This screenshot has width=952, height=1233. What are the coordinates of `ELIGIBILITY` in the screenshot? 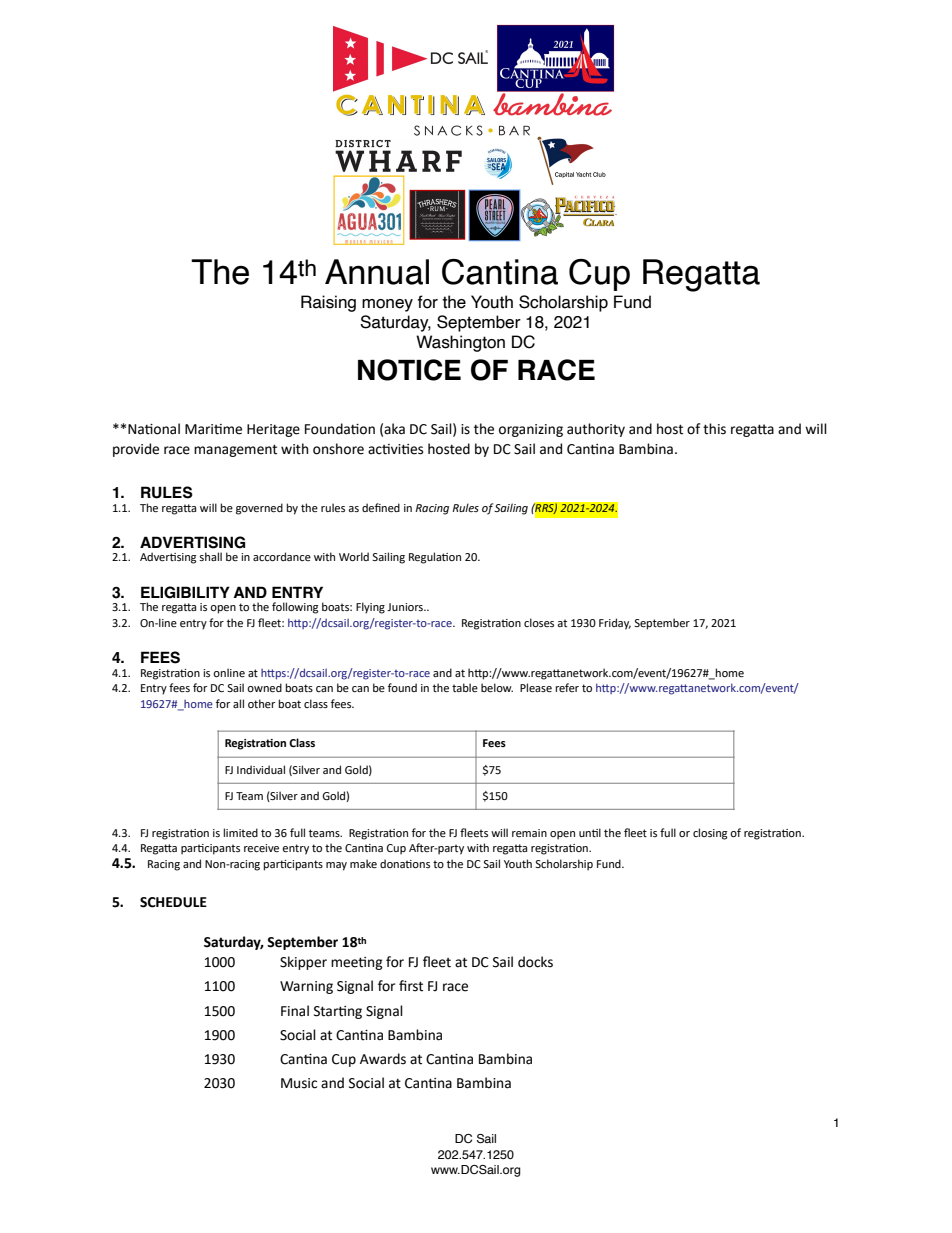 It's located at (185, 592).
